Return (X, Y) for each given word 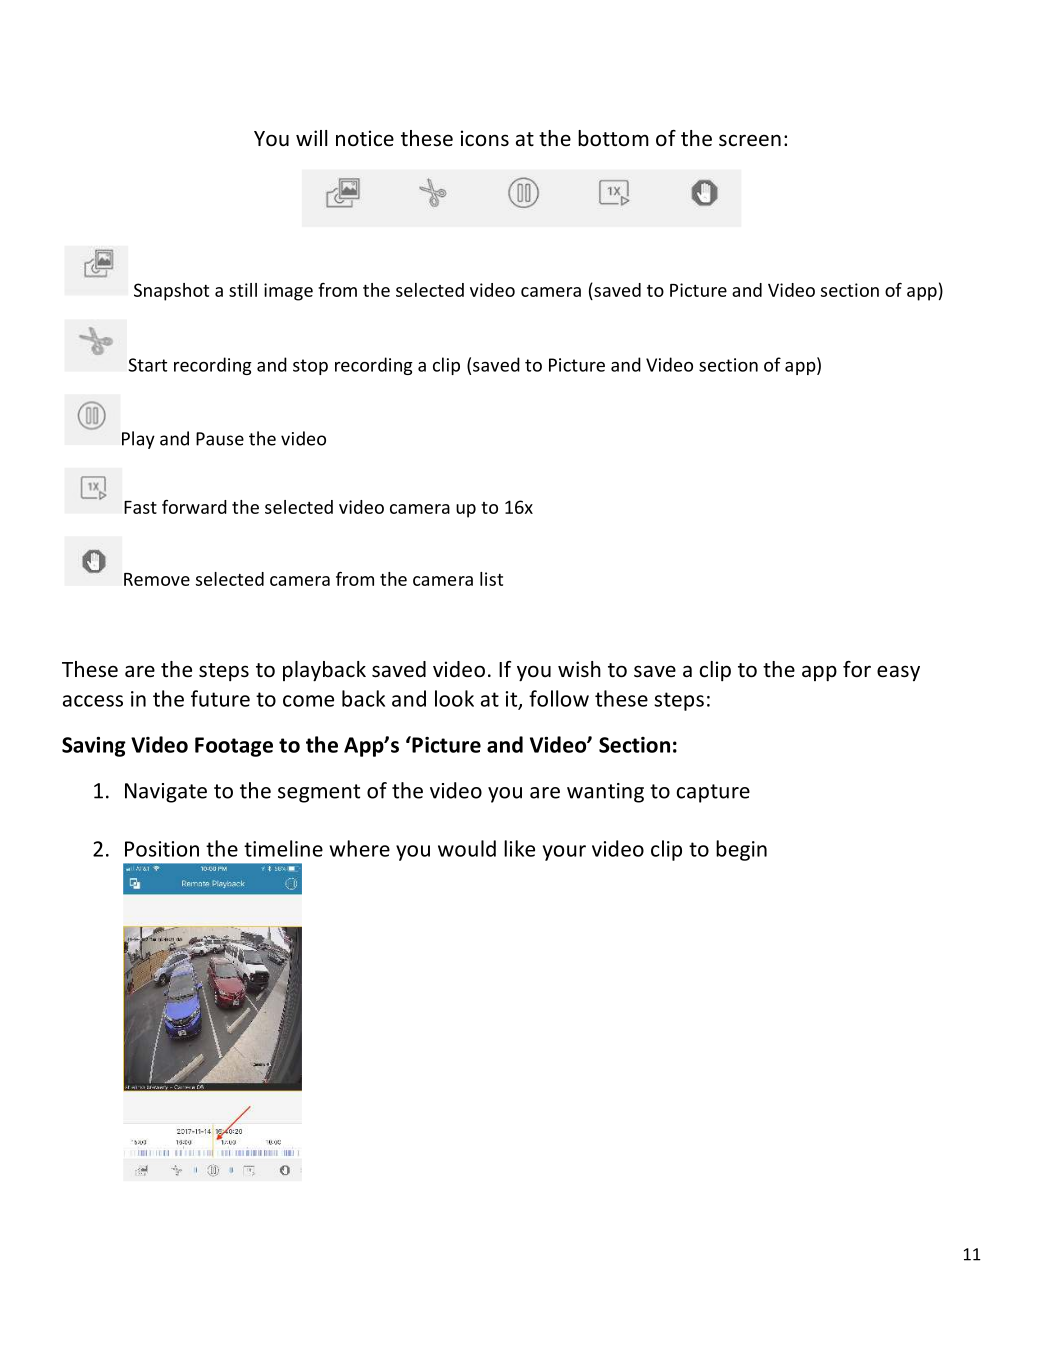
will (311, 138)
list (491, 579)
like (519, 848)
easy (898, 673)
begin (741, 850)
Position (162, 849)
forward (194, 507)
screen (750, 140)
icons (485, 138)
